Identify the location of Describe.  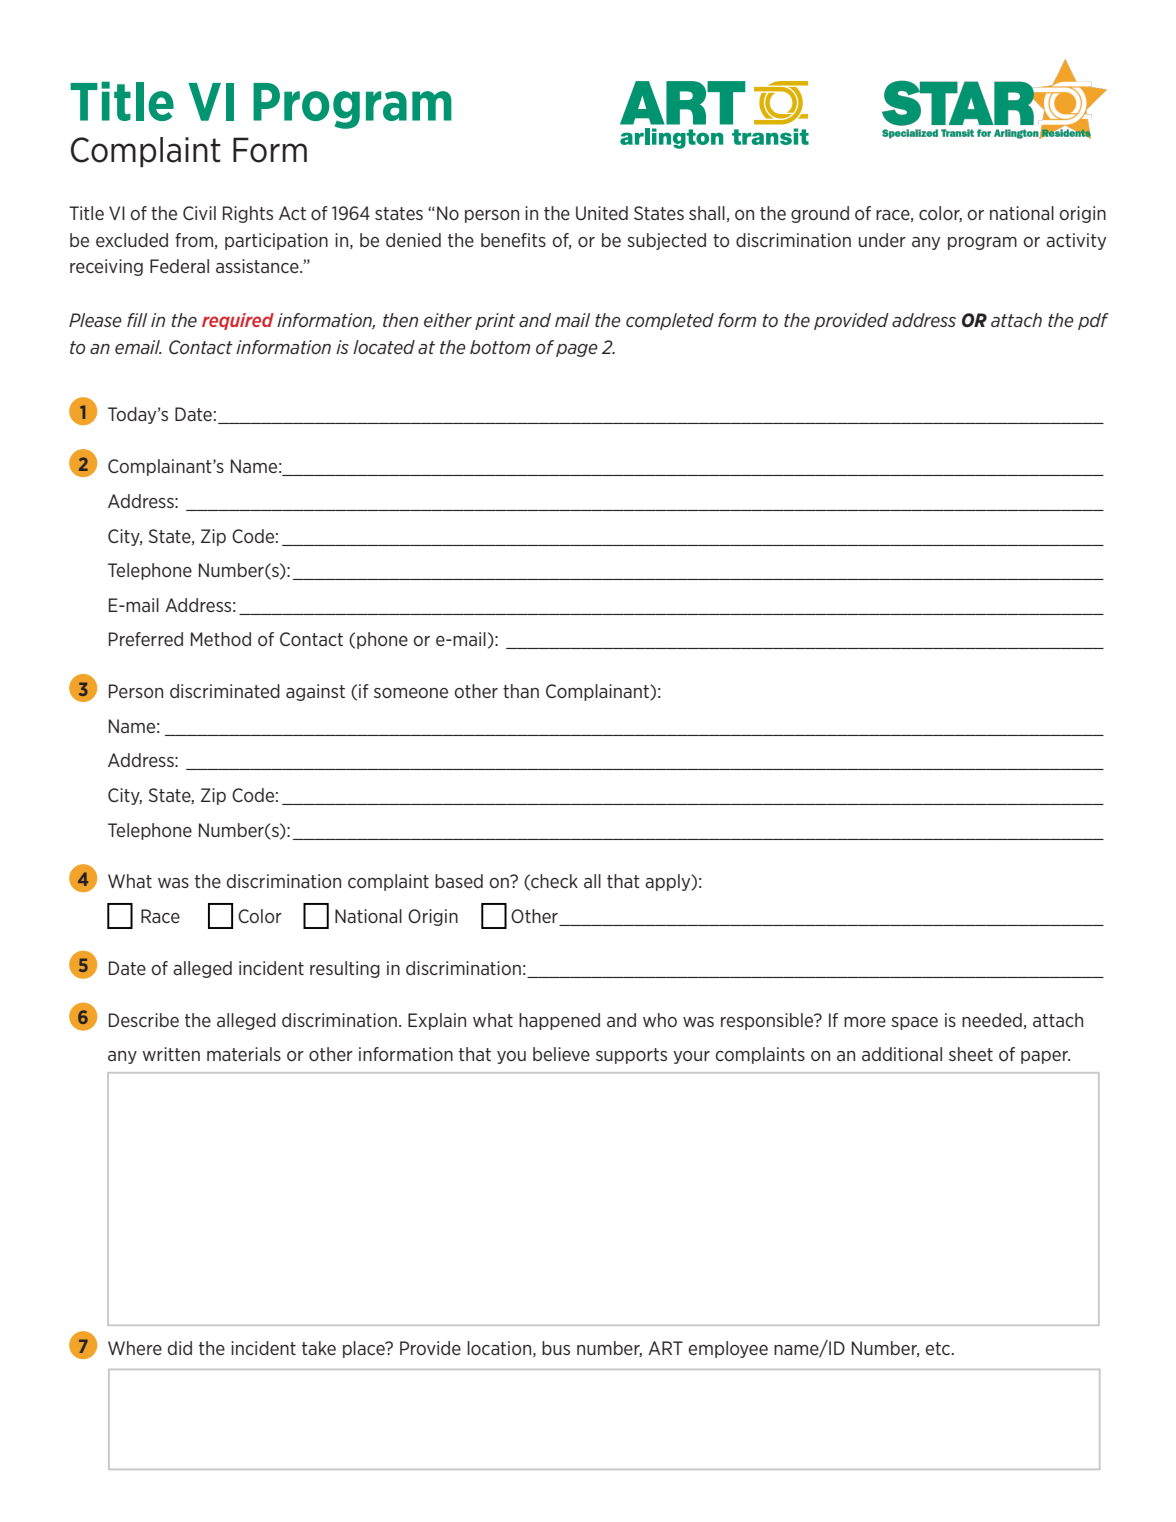
(144, 1020).
